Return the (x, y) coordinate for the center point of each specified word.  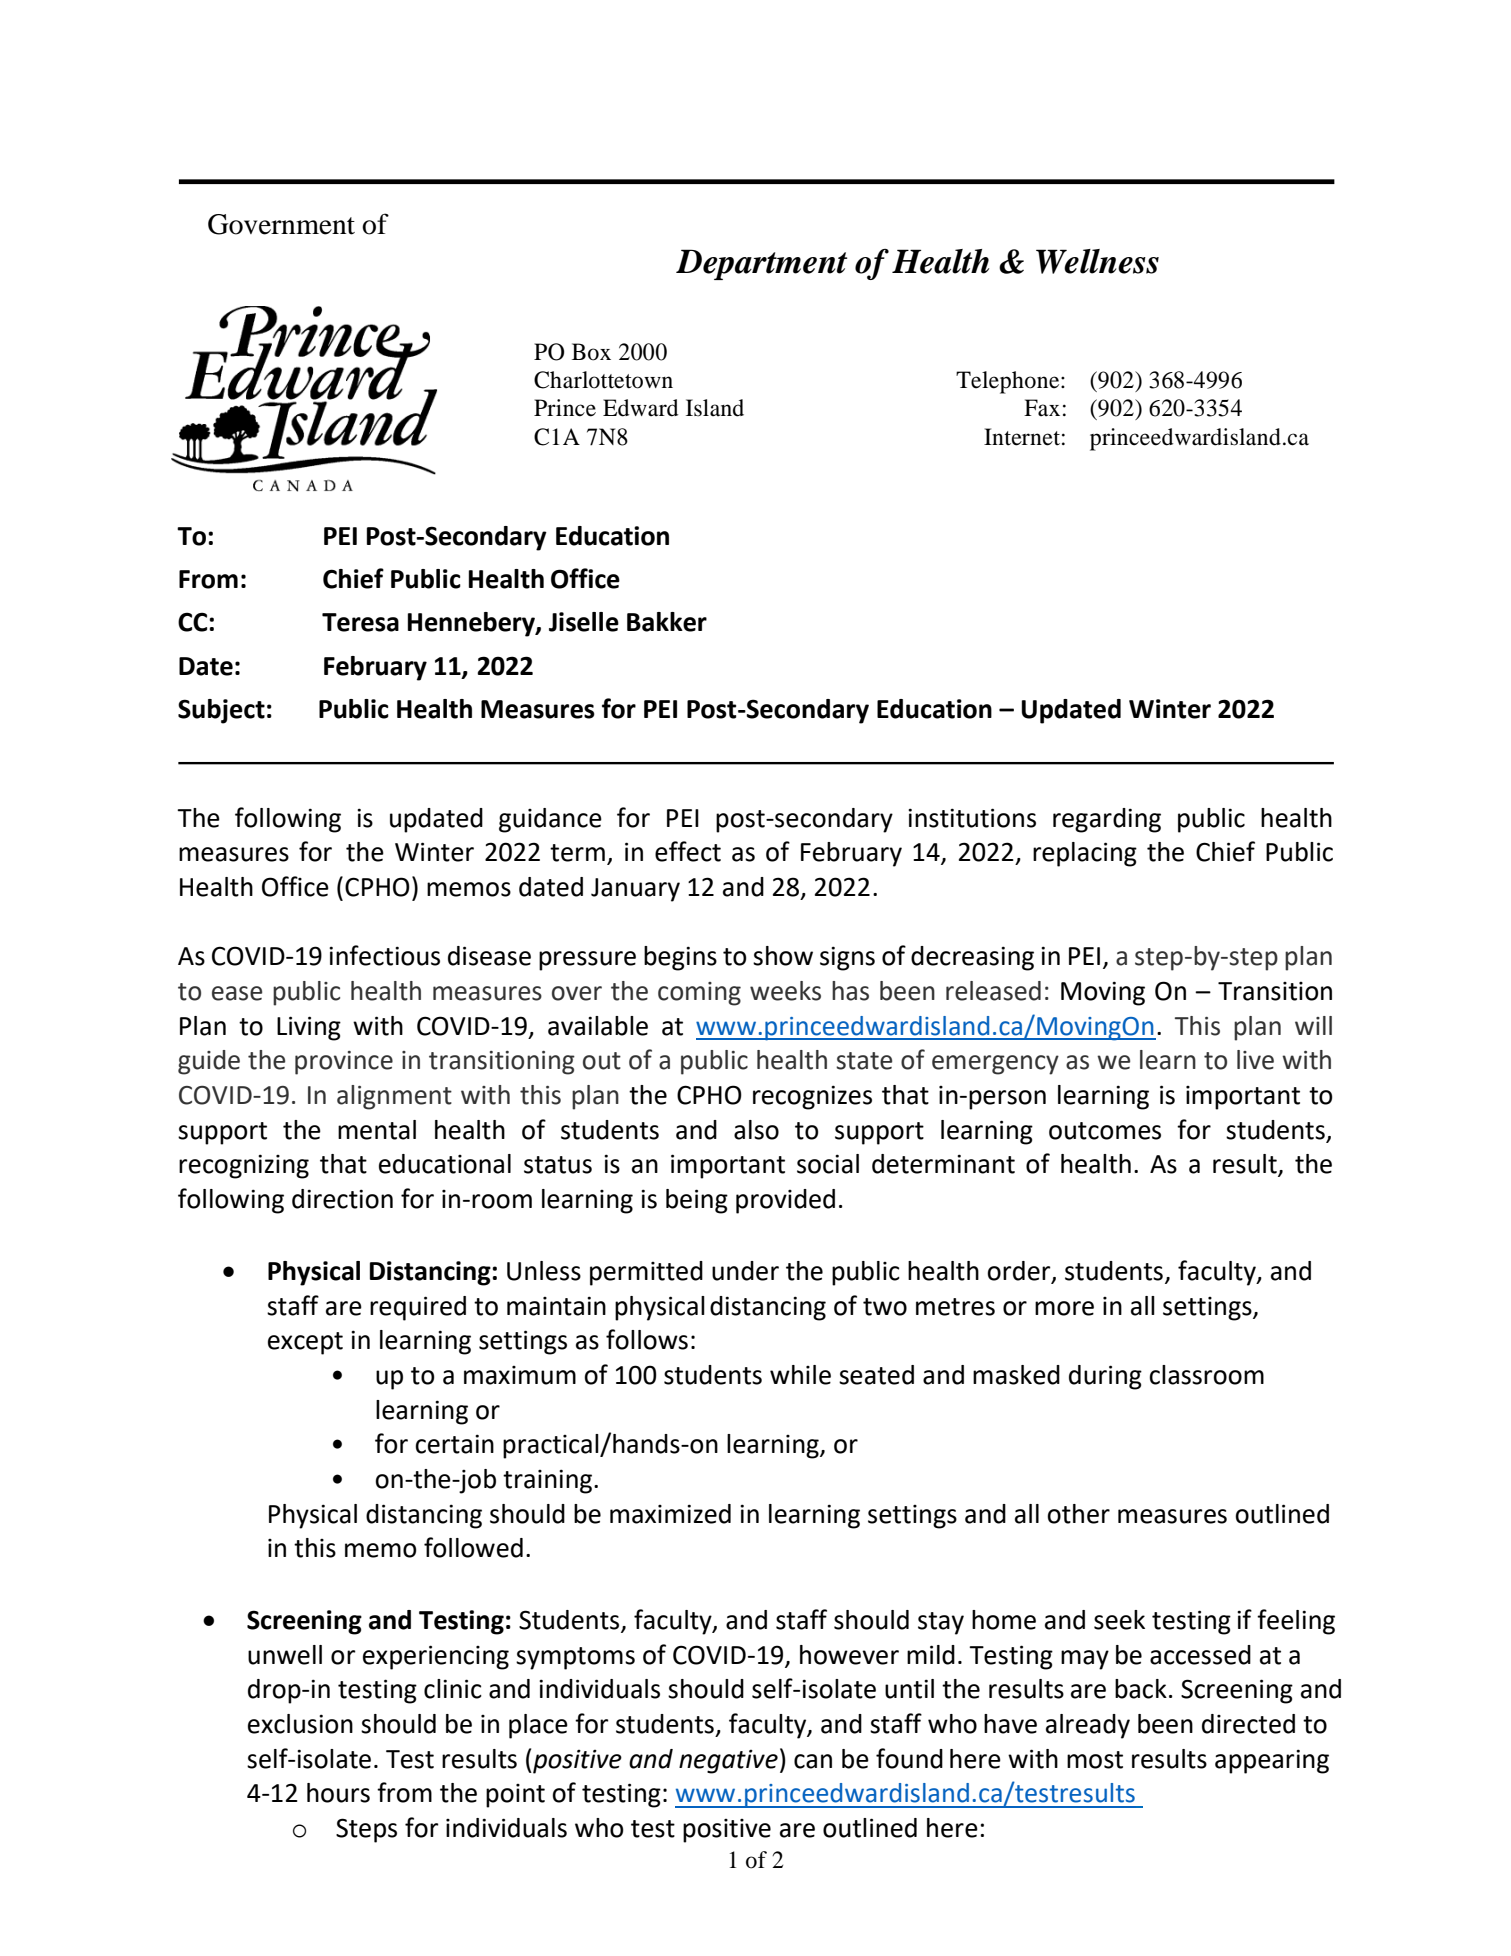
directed (1248, 1724)
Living (309, 1028)
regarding (1107, 820)
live (1255, 1060)
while (800, 1375)
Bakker (667, 622)
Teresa (360, 622)
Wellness (1097, 261)
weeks (785, 991)
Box (591, 352)
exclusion (300, 1724)
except (305, 1343)
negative (728, 1762)
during (1105, 1377)
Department (761, 264)
